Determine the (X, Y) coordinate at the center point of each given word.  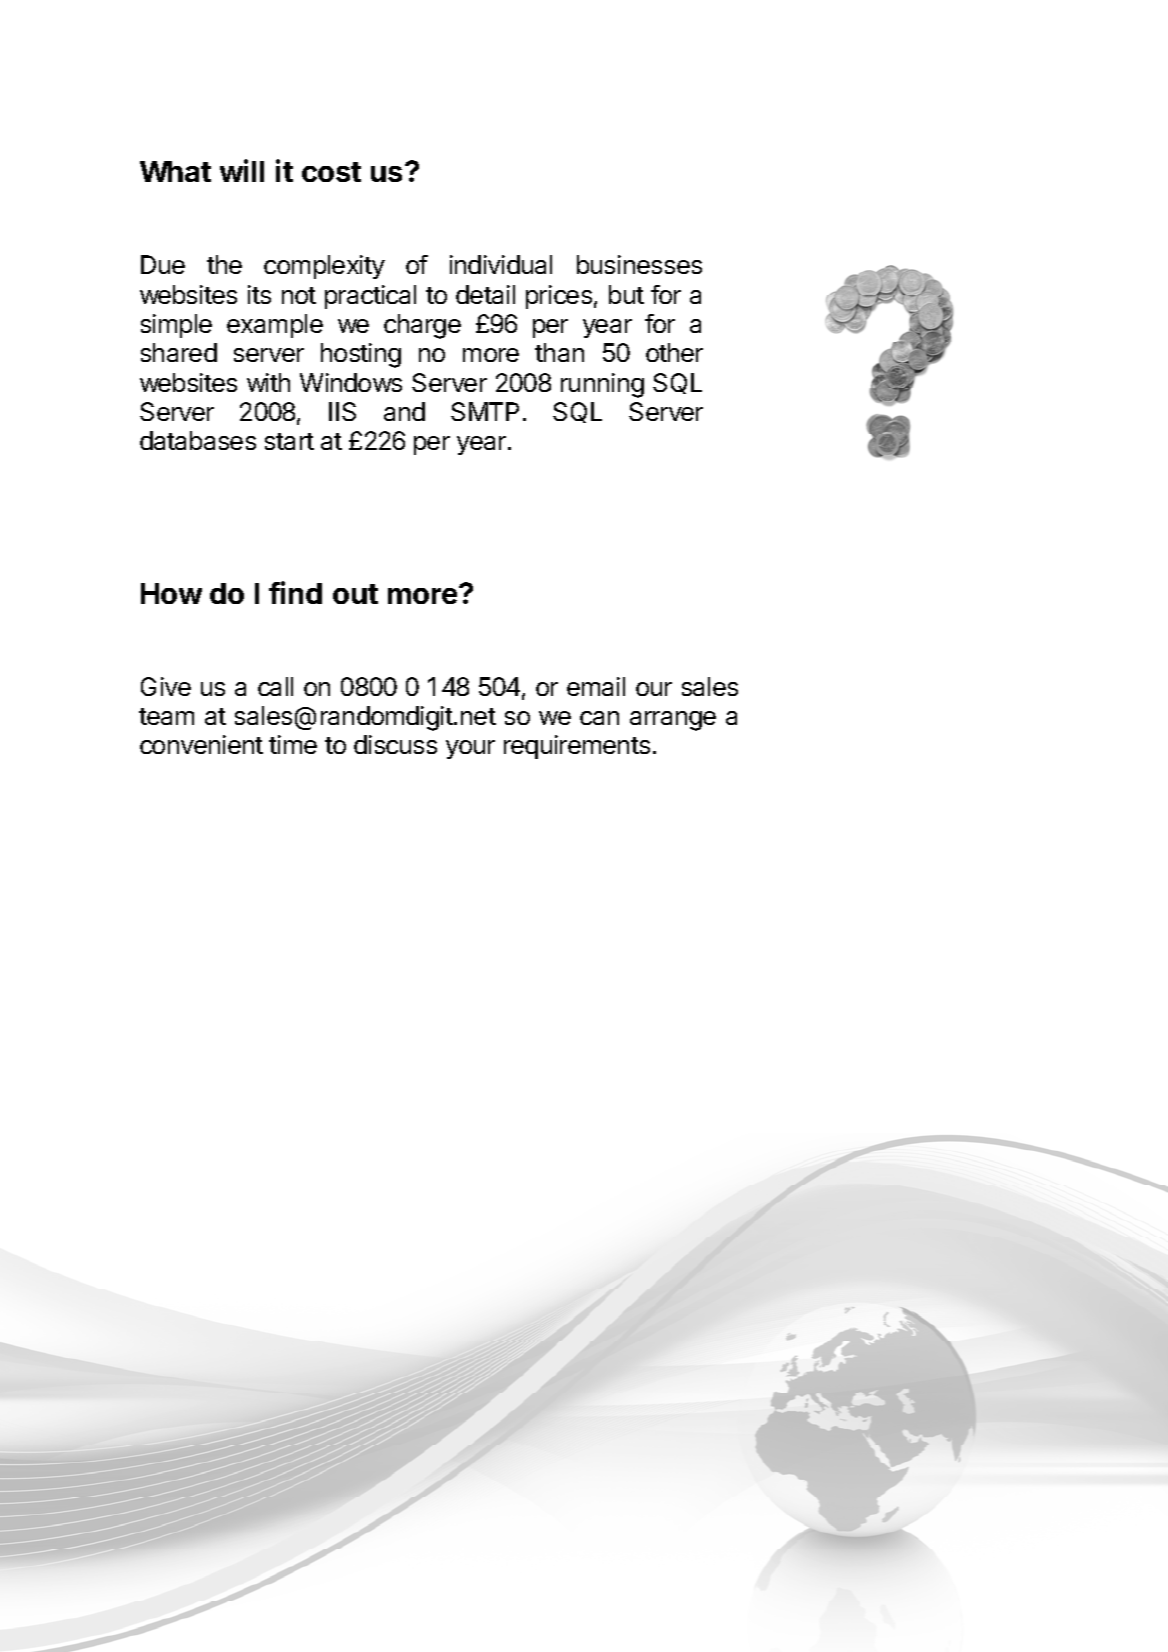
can (599, 718)
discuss (395, 744)
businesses (639, 264)
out (355, 594)
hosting (361, 355)
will (242, 170)
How (171, 593)
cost (331, 172)
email (596, 686)
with (268, 382)
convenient (201, 744)
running (602, 385)
